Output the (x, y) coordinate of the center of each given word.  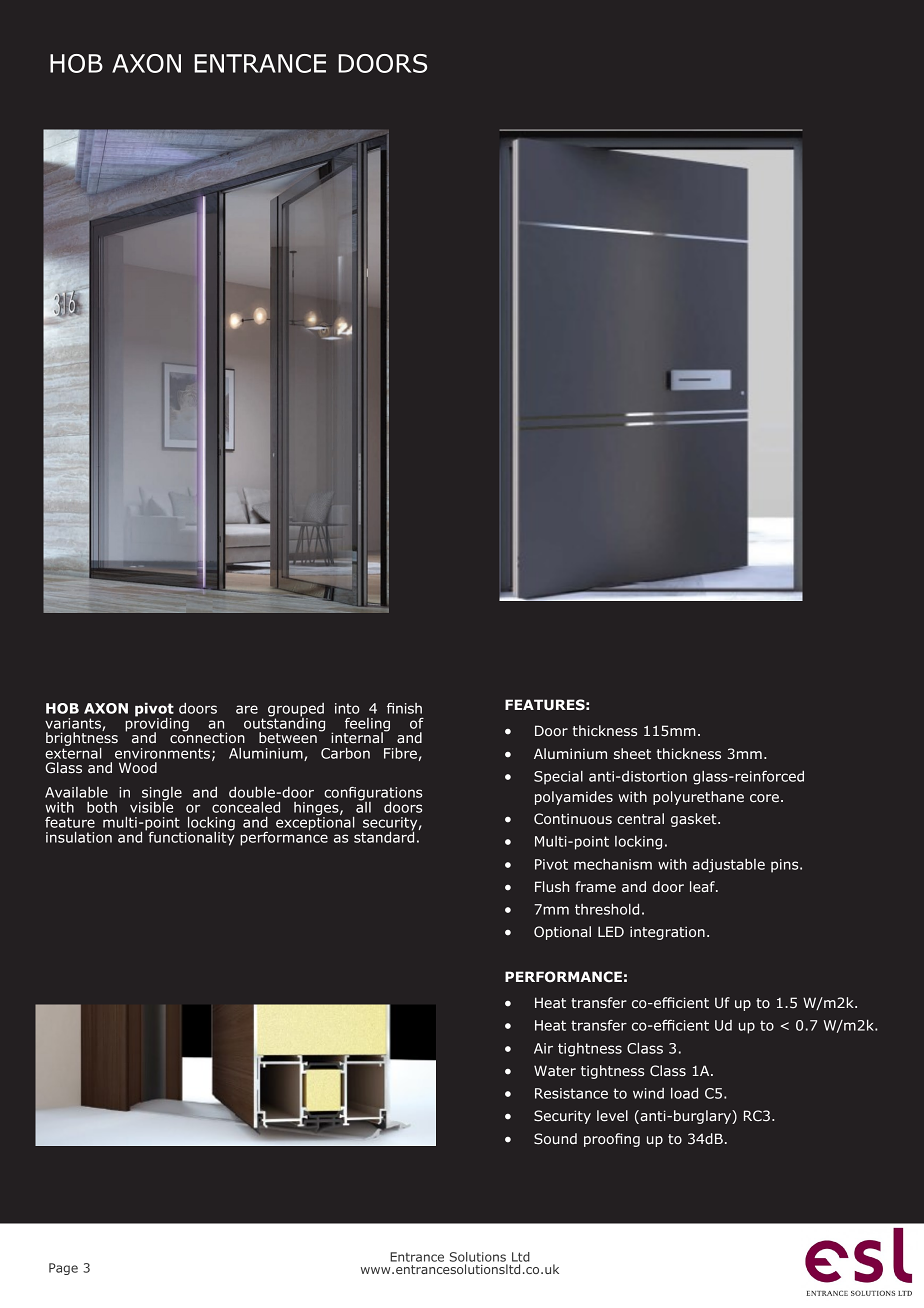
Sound (555, 1139)
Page (63, 1269)
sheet (632, 753)
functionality (190, 837)
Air (543, 1048)
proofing (612, 1140)
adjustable (729, 866)
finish (404, 708)
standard (384, 836)
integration (667, 933)
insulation (79, 837)
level (612, 1116)
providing (157, 724)
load (684, 1093)
